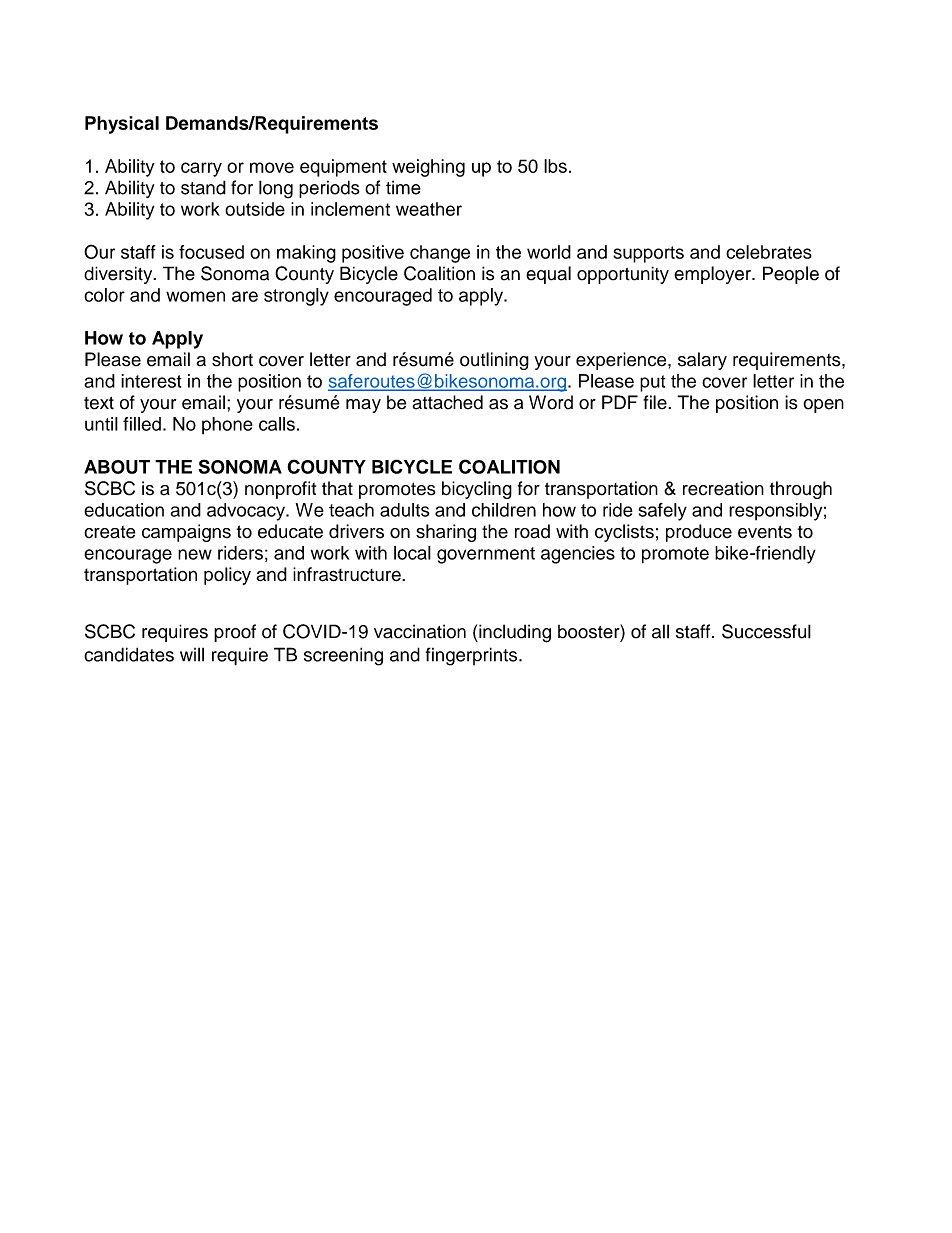  Describe the element at coordinates (473, 656) in the image. I see `fingerprints` at that location.
